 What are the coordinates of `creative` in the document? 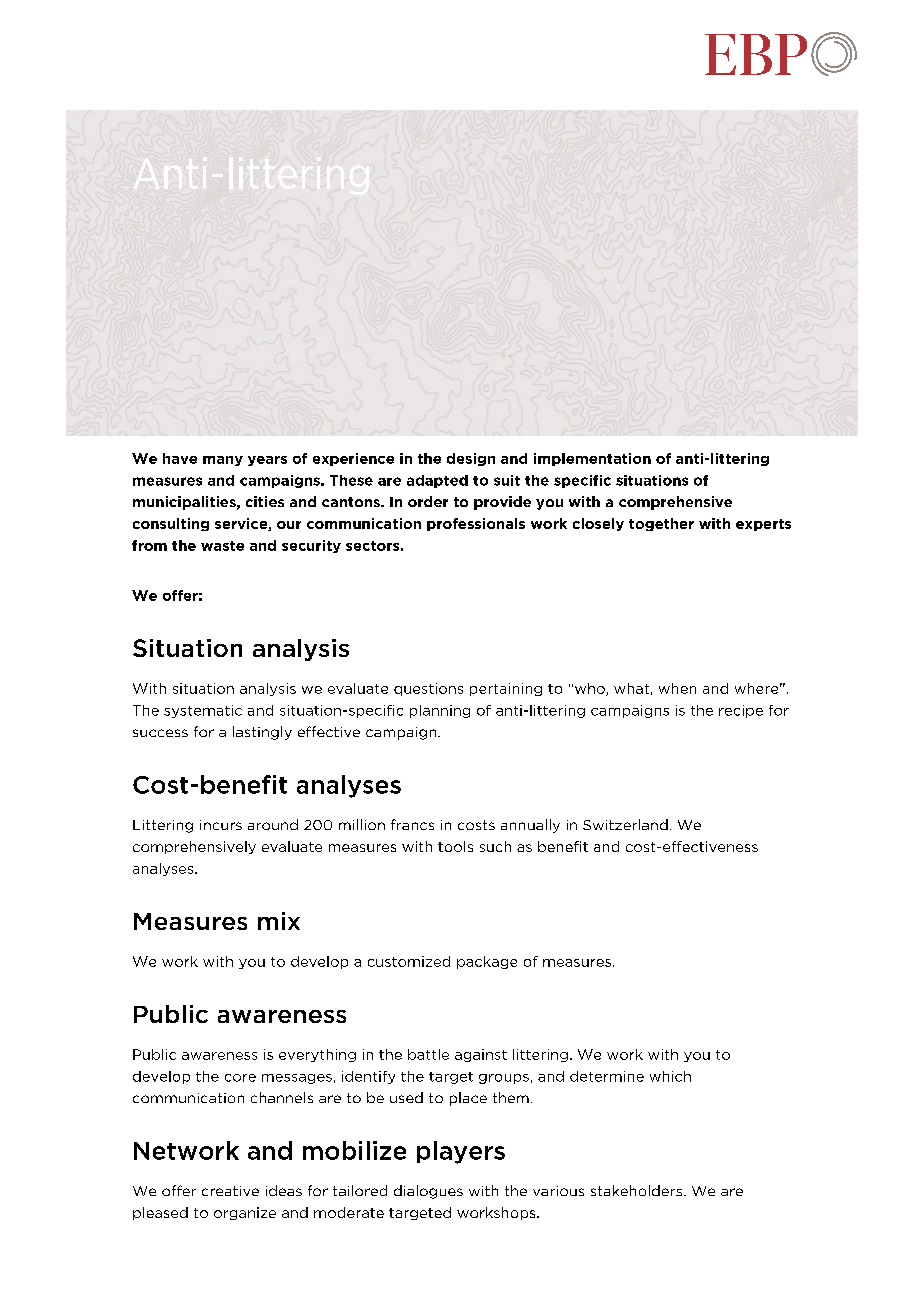 It's located at (230, 1191).
